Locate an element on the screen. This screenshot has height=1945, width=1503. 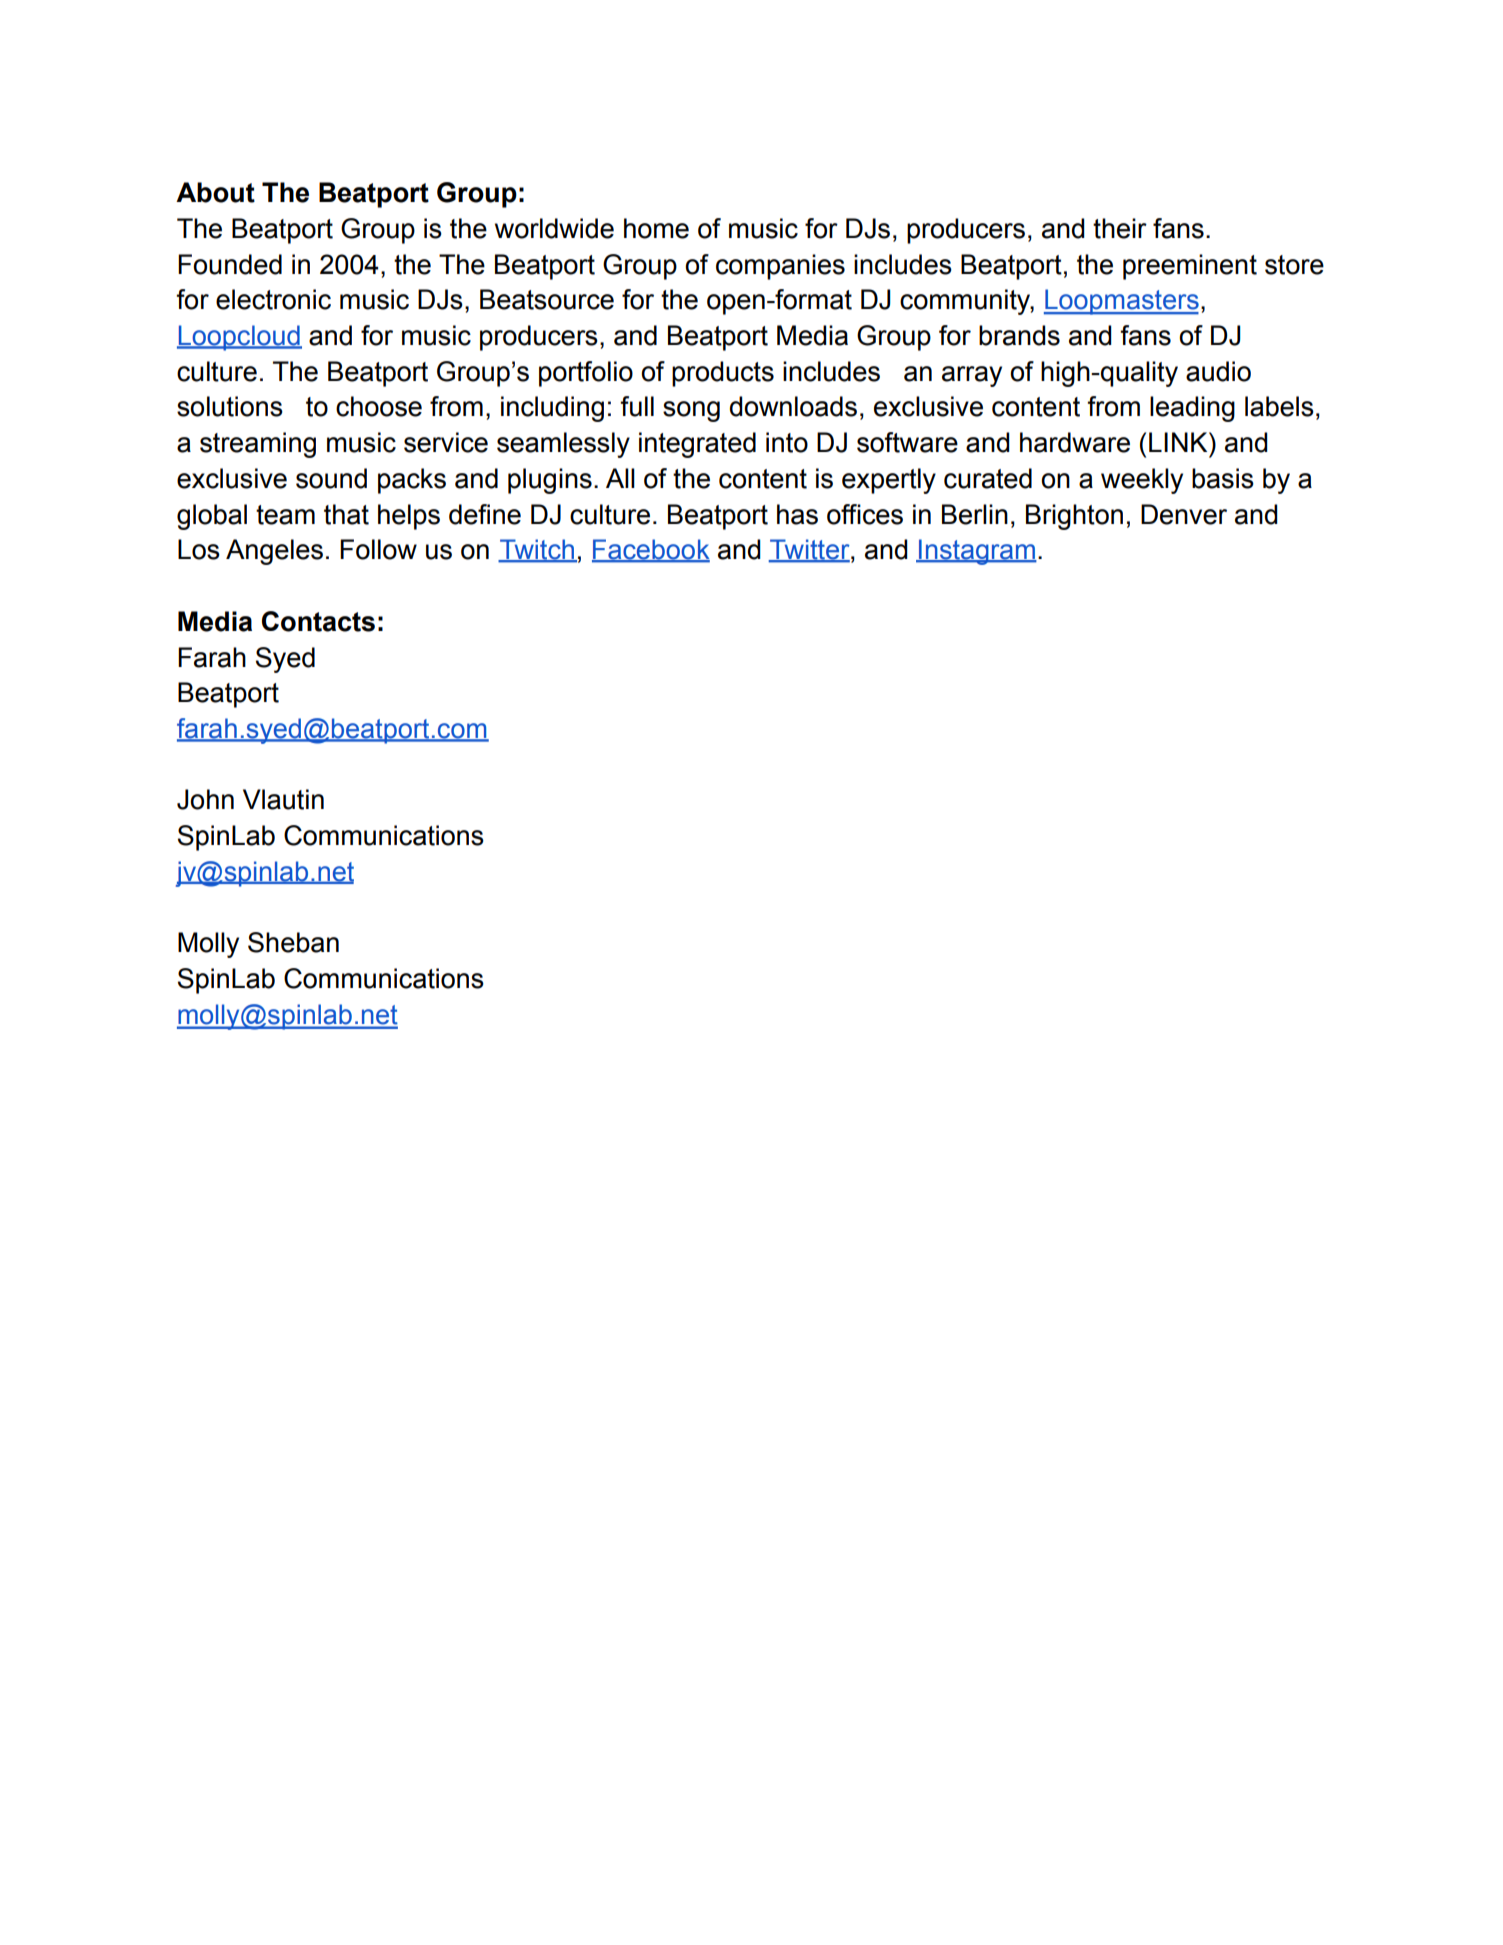
Contacts is located at coordinates (318, 621).
